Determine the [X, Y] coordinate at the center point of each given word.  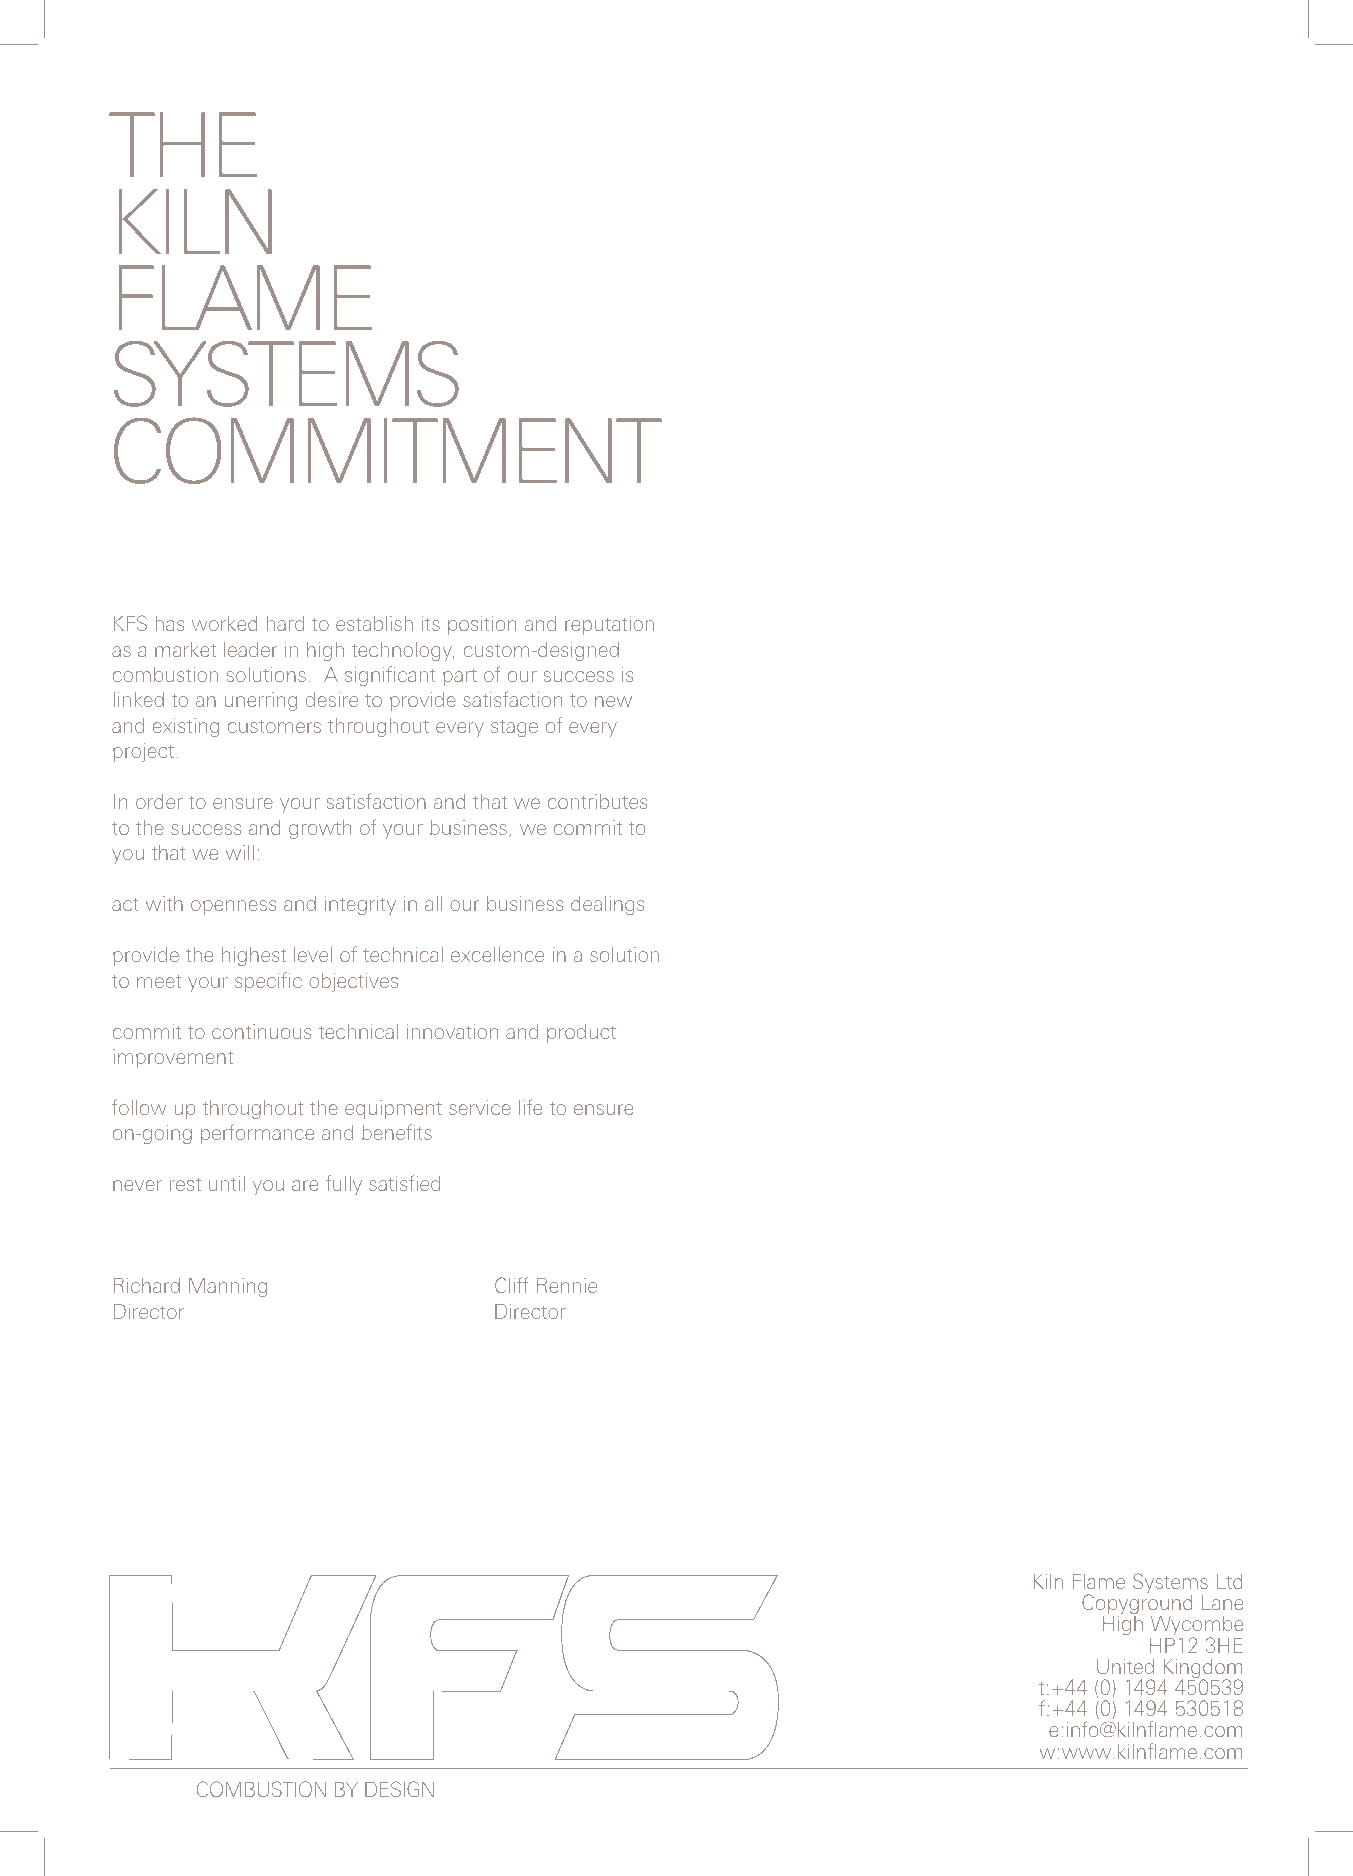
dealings [607, 905]
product [581, 1033]
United [1125, 1666]
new [613, 701]
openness [233, 907]
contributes [597, 801]
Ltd [1229, 1581]
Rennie [567, 1285]
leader [250, 649]
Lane [1222, 1602]
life [530, 1107]
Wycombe [1197, 1627]
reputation [609, 625]
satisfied [404, 1183]
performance [257, 1134]
